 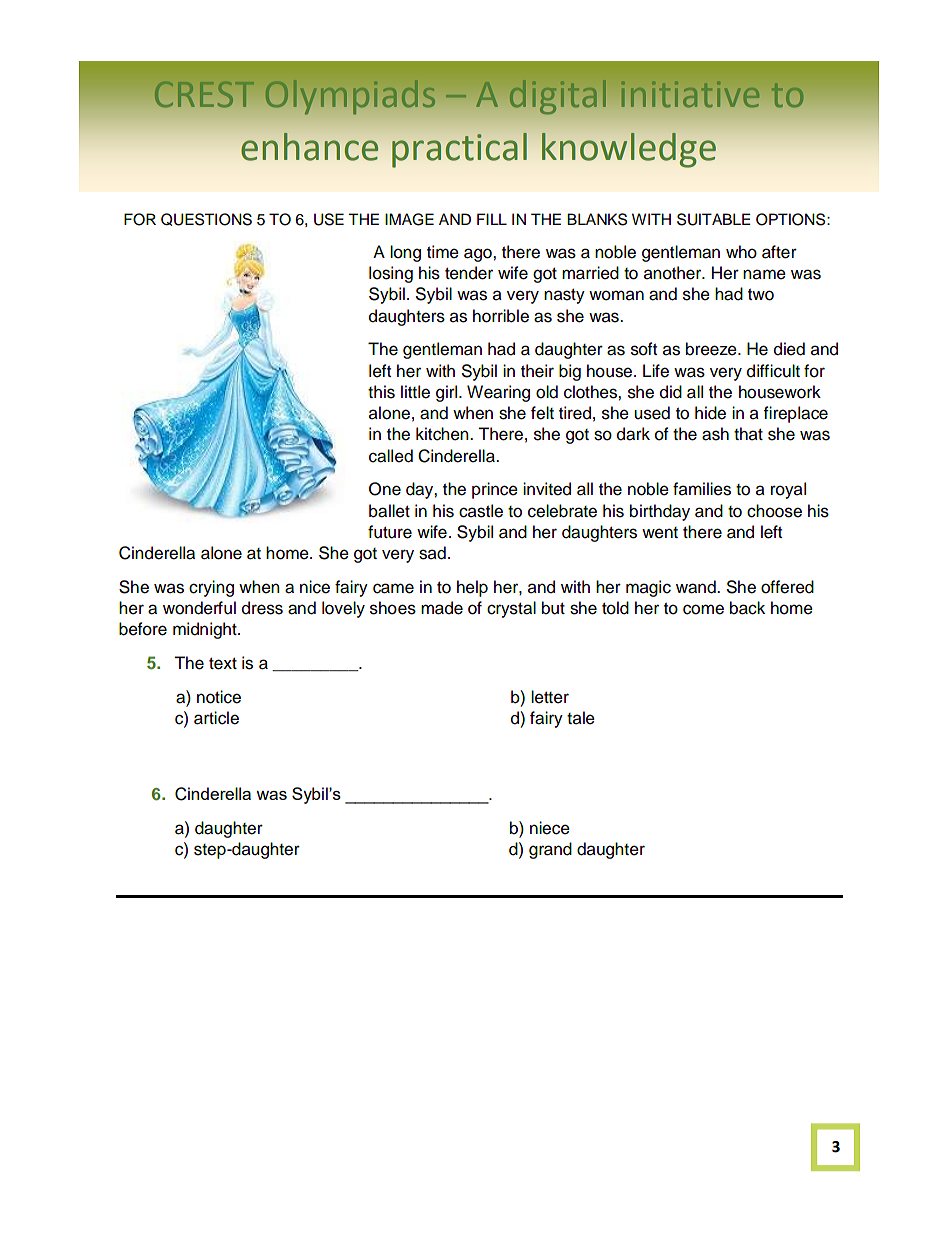 What do you see at coordinates (761, 295) in the screenshot?
I see `two` at bounding box center [761, 295].
